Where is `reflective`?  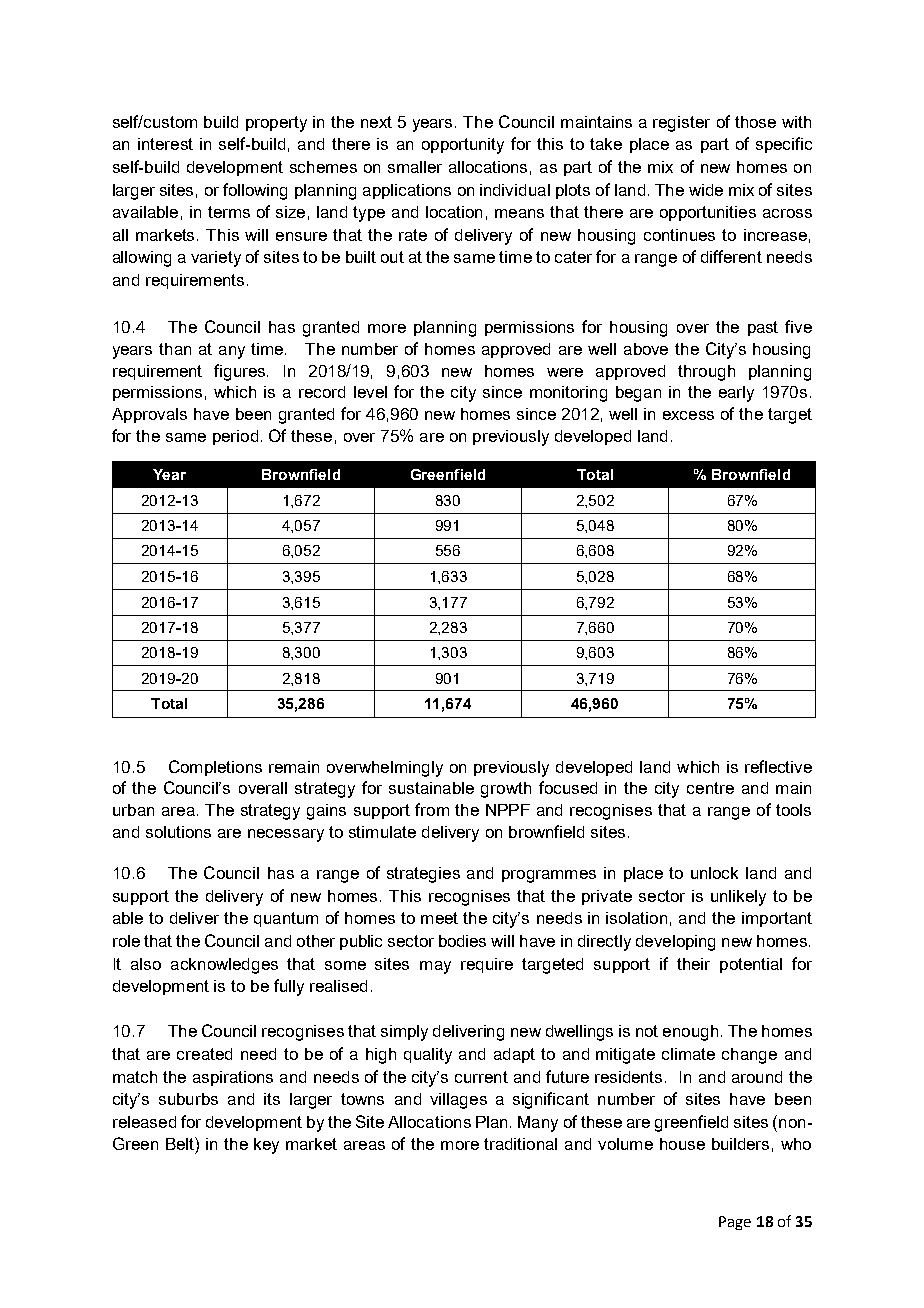 reflective is located at coordinates (778, 766).
